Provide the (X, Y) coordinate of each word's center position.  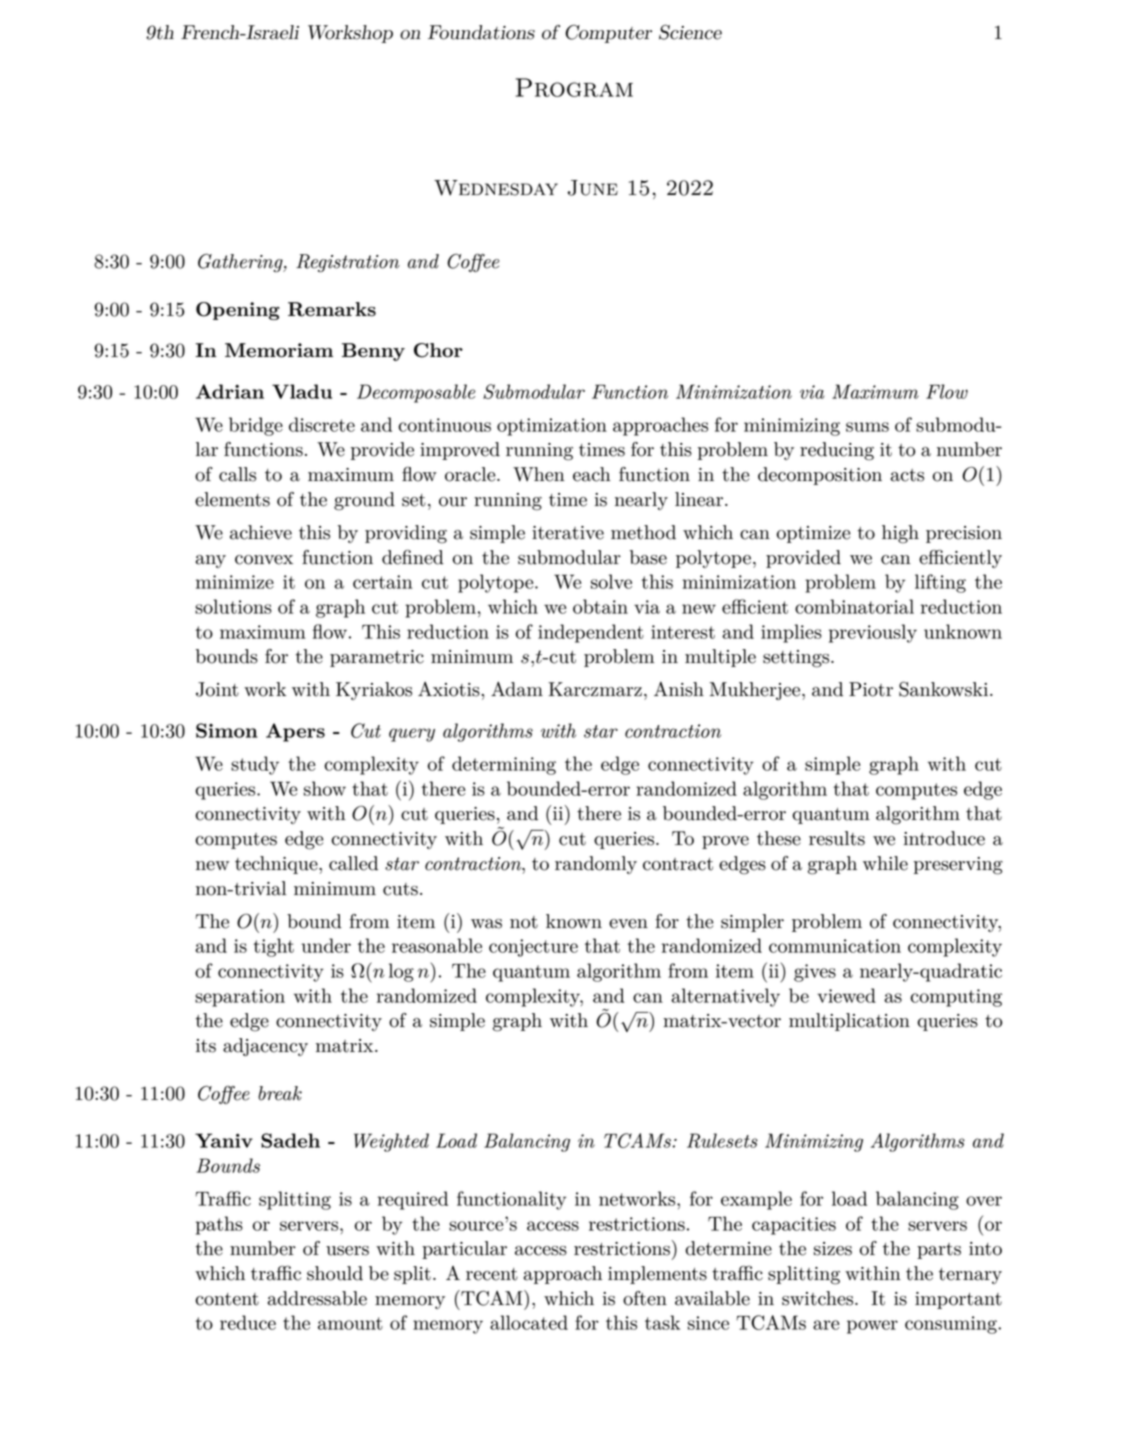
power (872, 1327)
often (645, 1298)
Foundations (481, 32)
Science (690, 32)
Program (574, 87)
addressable (317, 1298)
